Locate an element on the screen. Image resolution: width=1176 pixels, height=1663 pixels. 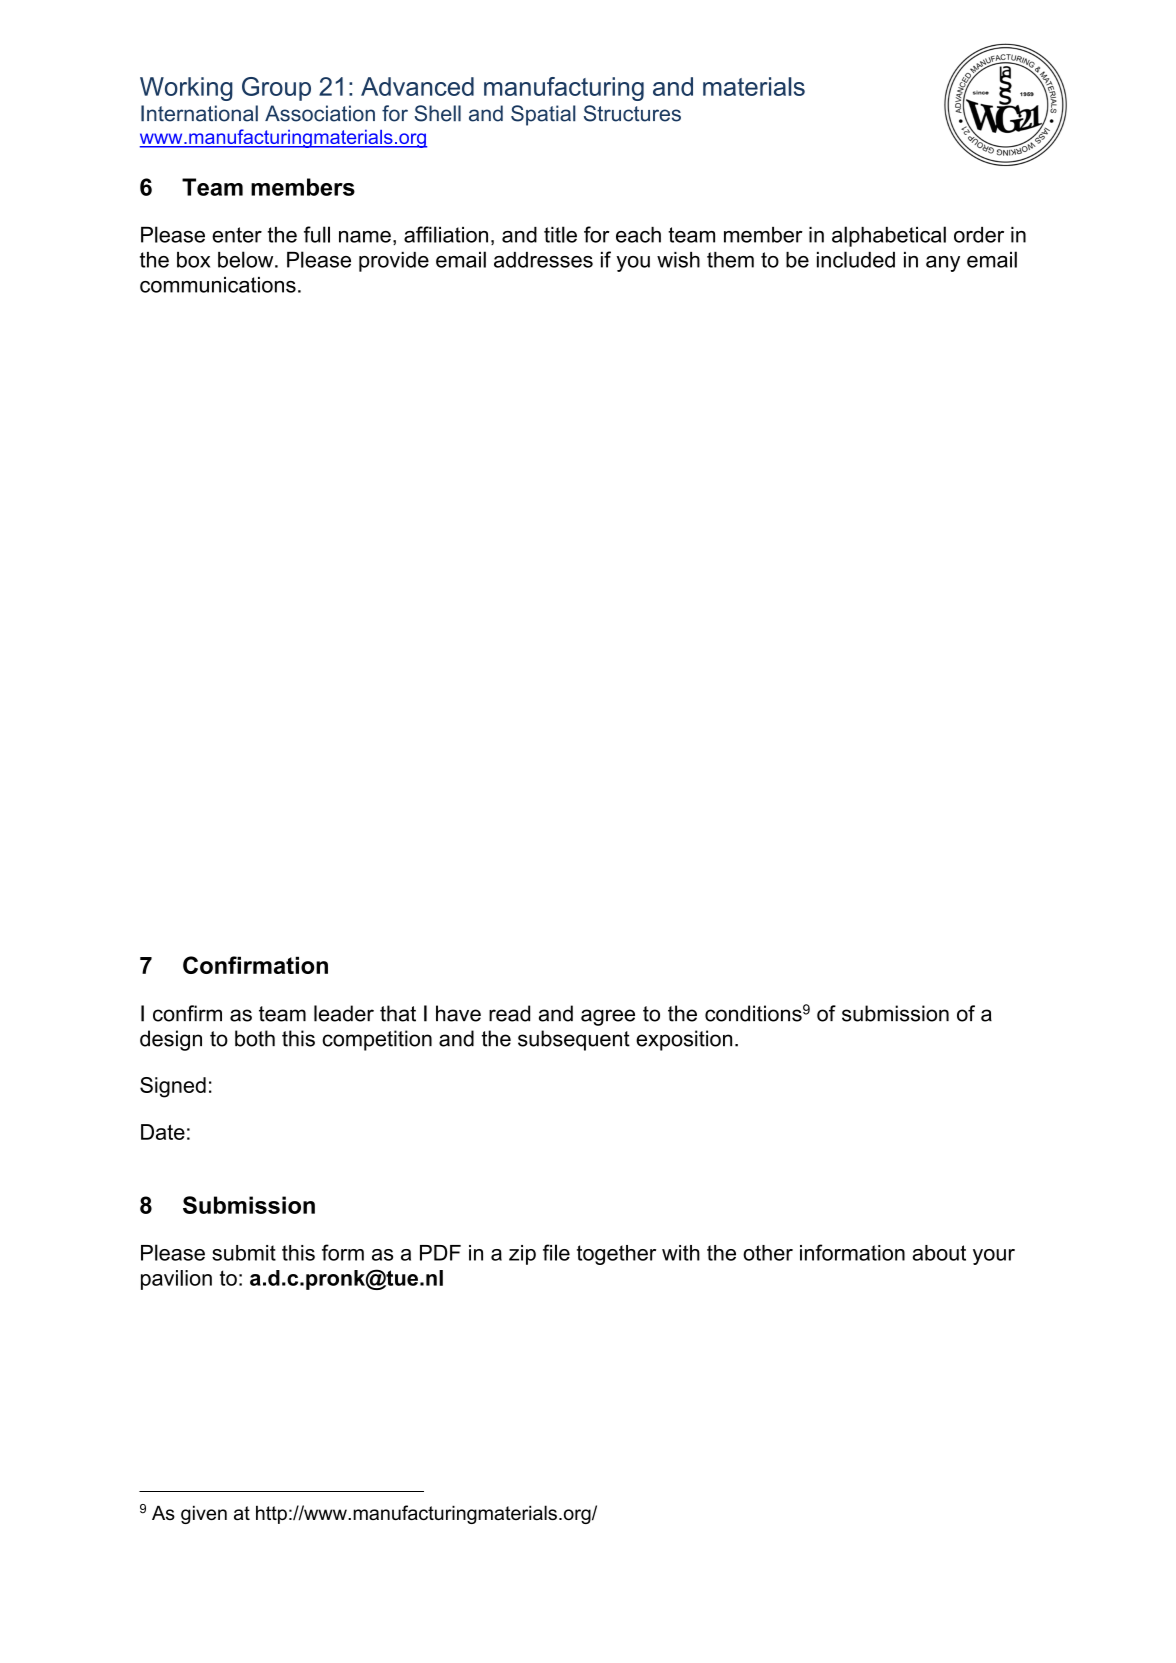
Date is located at coordinates (163, 1132).
